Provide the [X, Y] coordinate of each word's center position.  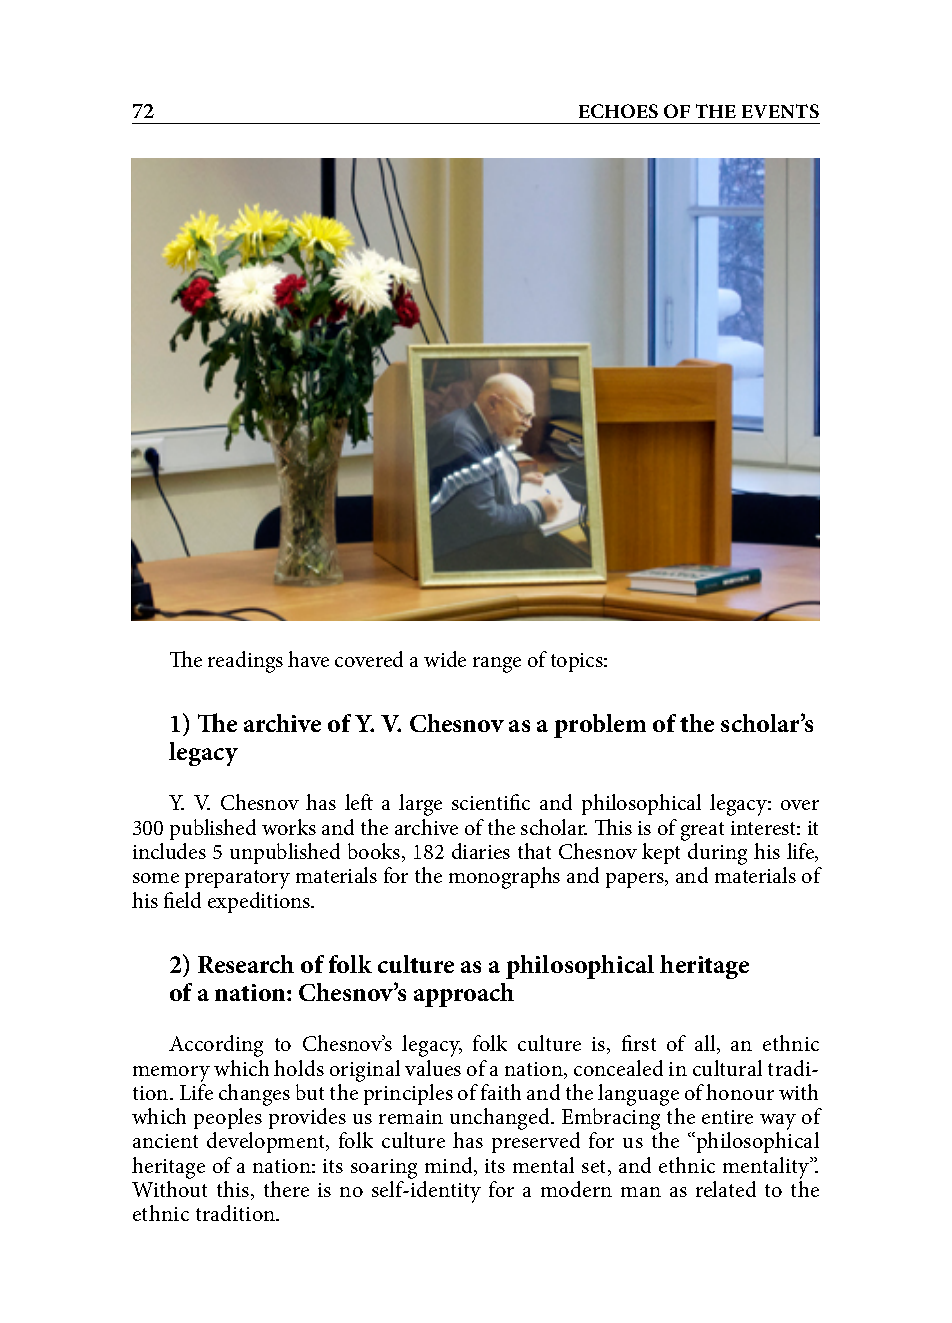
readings [245, 662]
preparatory [237, 879]
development [267, 1142]
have [308, 659]
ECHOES [618, 111]
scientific [491, 802]
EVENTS [780, 111]
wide [445, 659]
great [702, 831]
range [497, 665]
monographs [504, 878]
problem [600, 726]
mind [450, 1166]
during [717, 855]
